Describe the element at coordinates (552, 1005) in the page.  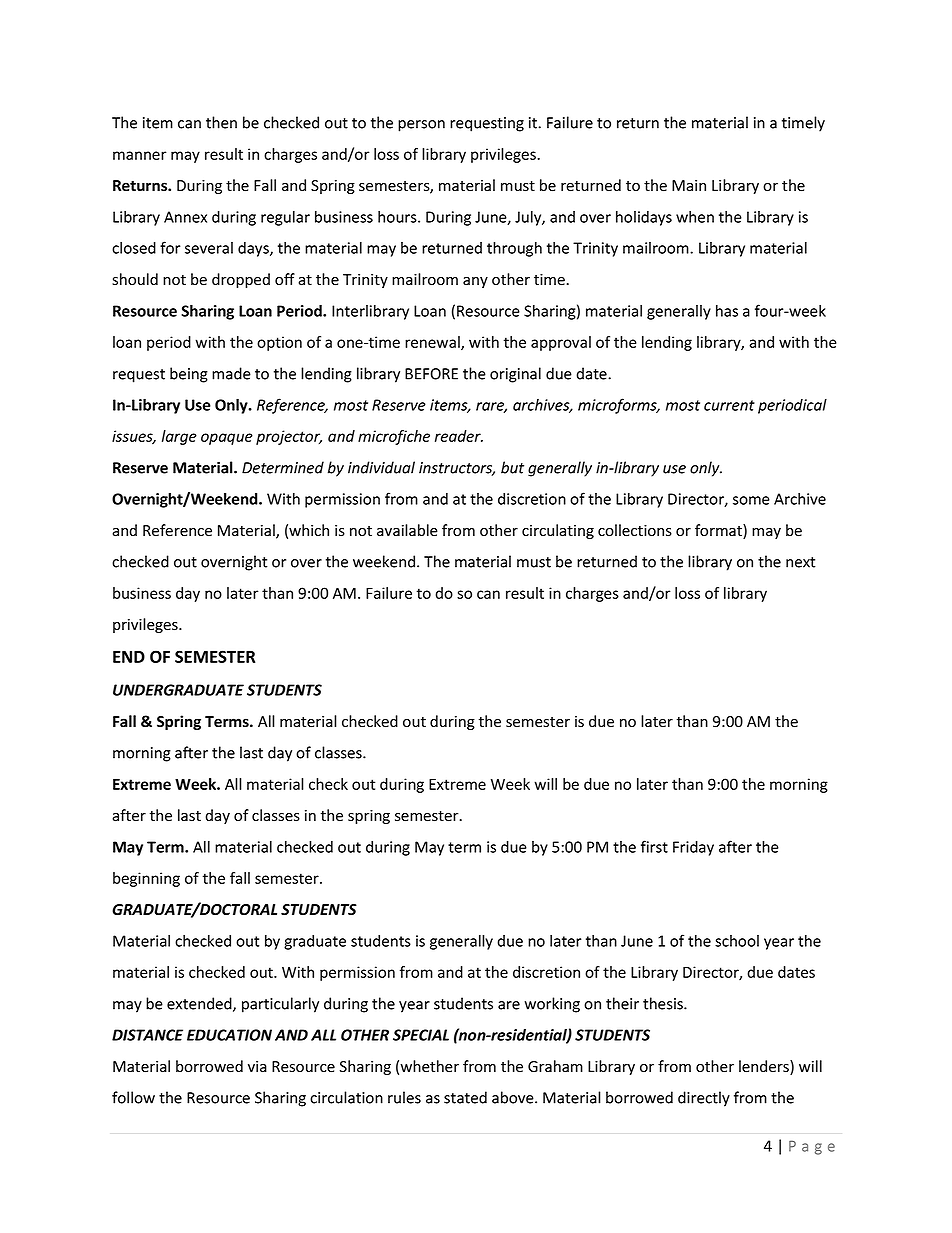
I see `working` at that location.
